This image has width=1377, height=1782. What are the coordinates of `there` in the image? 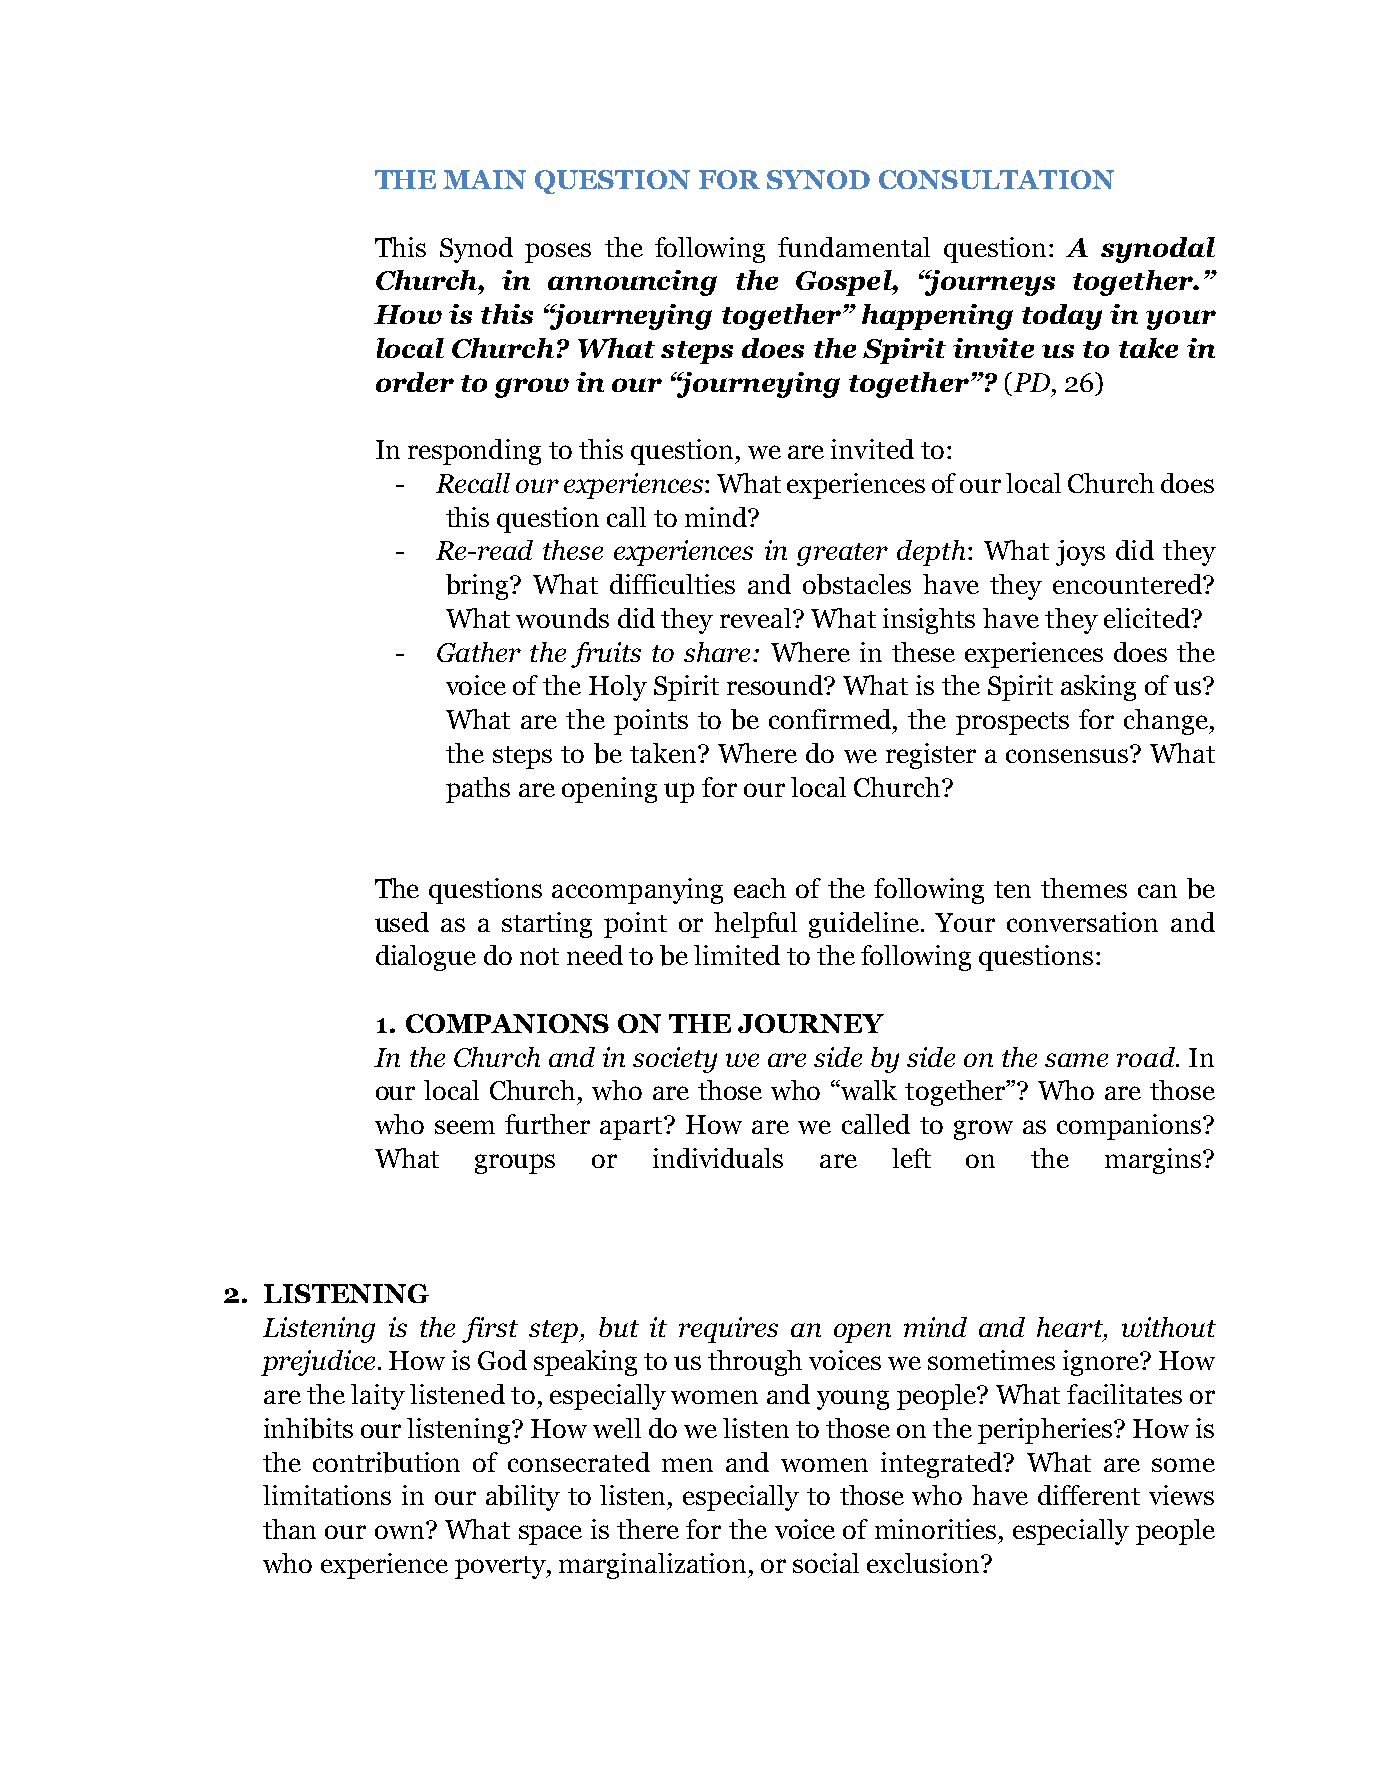 It's located at (648, 1529).
